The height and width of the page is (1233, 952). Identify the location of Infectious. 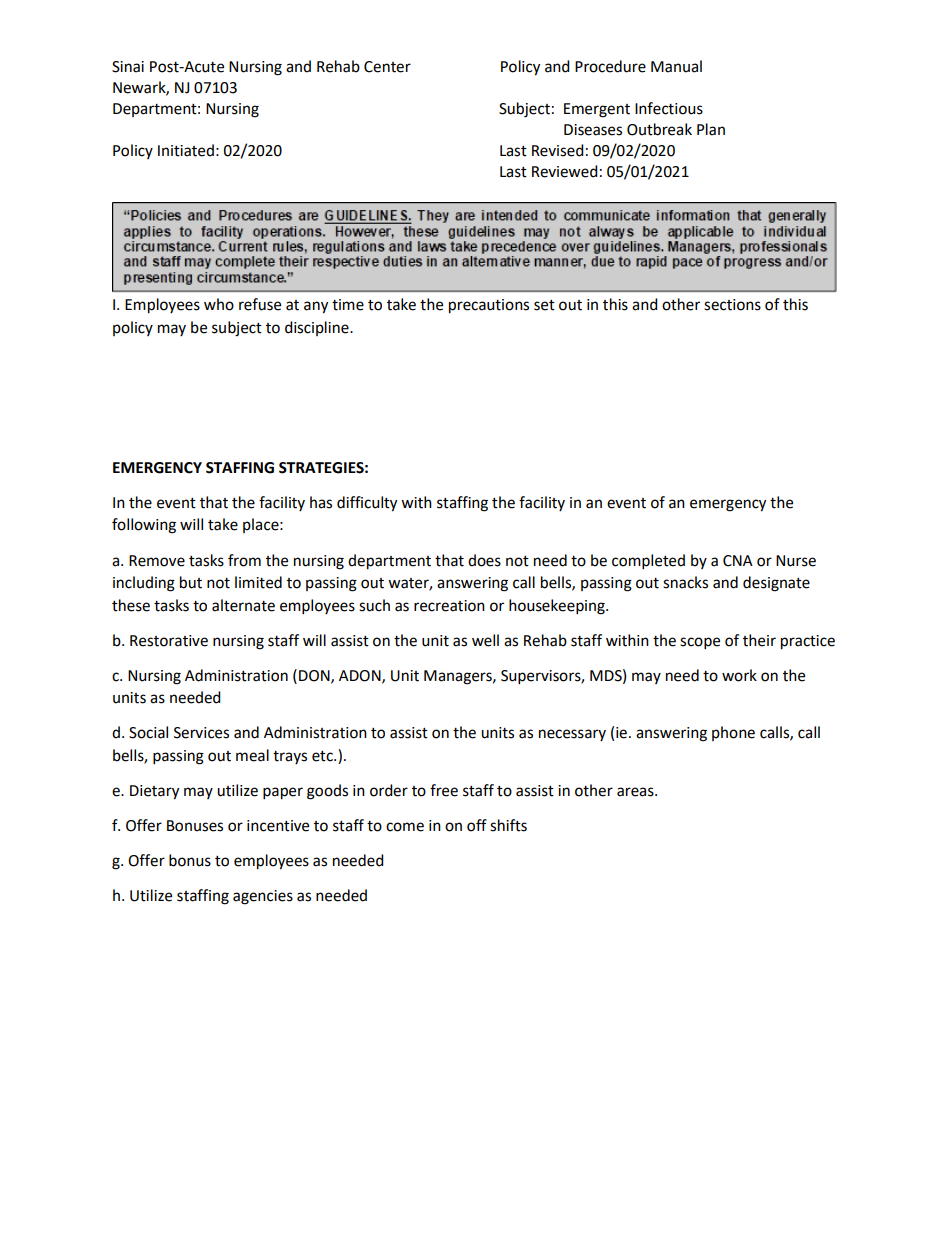
(669, 108).
